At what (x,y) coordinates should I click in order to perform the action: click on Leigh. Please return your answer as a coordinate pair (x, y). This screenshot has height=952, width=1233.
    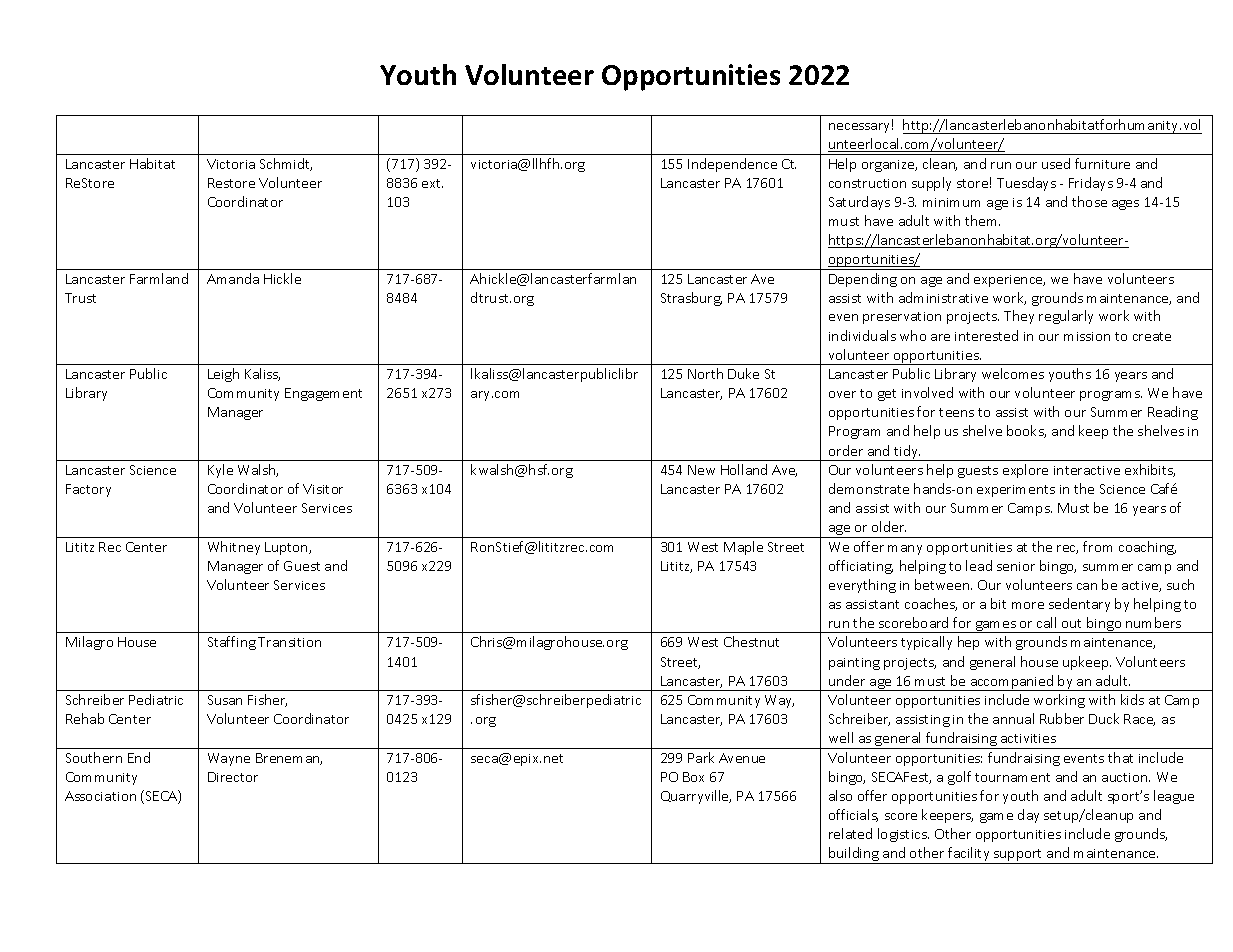
    Looking at the image, I should click on (223, 375).
